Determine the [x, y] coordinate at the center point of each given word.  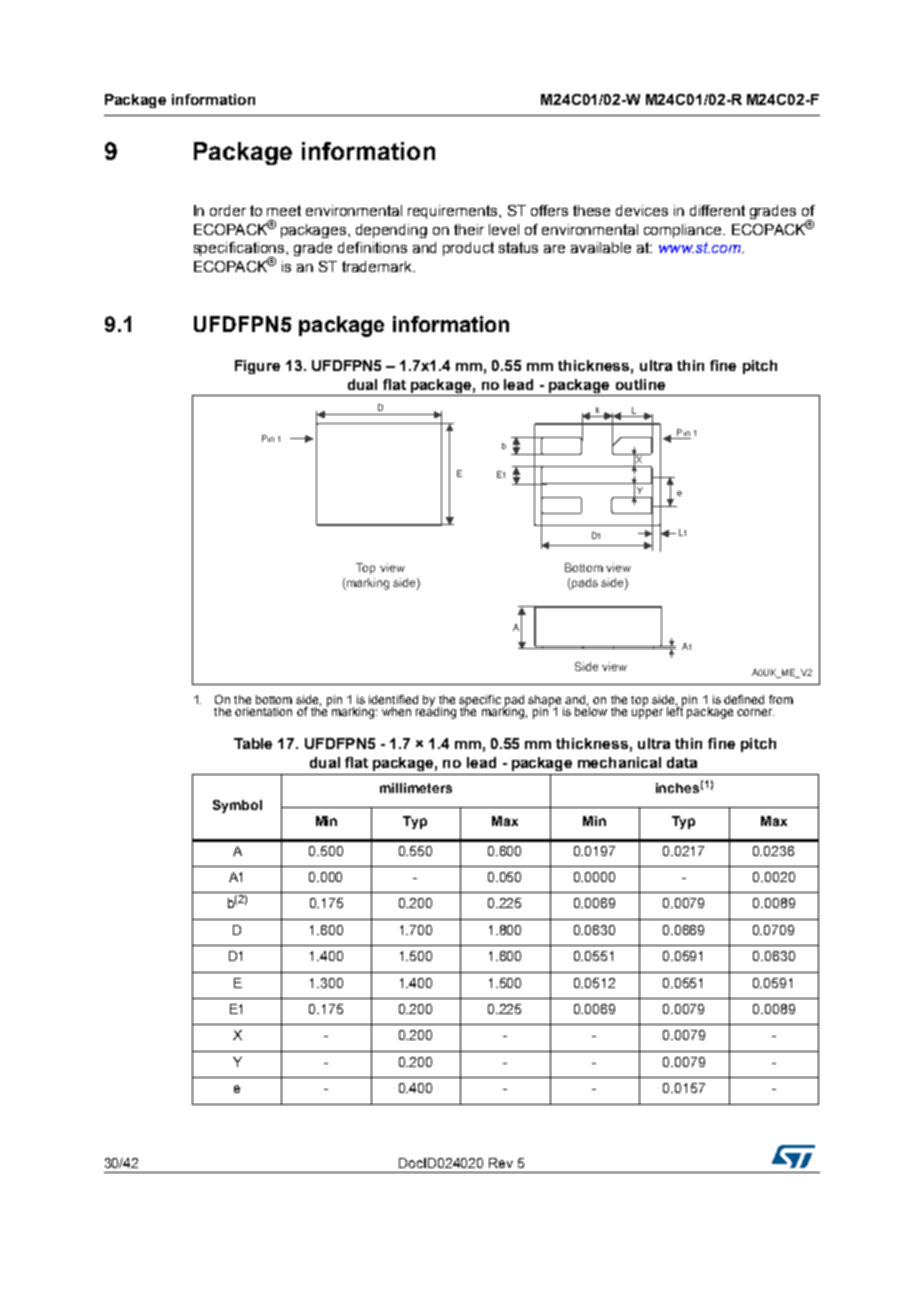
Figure [257, 367]
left [675, 710]
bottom [274, 699]
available [601, 247]
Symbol [237, 806]
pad [513, 702]
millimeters [416, 788]
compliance [684, 231]
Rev [501, 1163]
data [682, 762]
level [504, 229]
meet [284, 210]
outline [640, 384]
